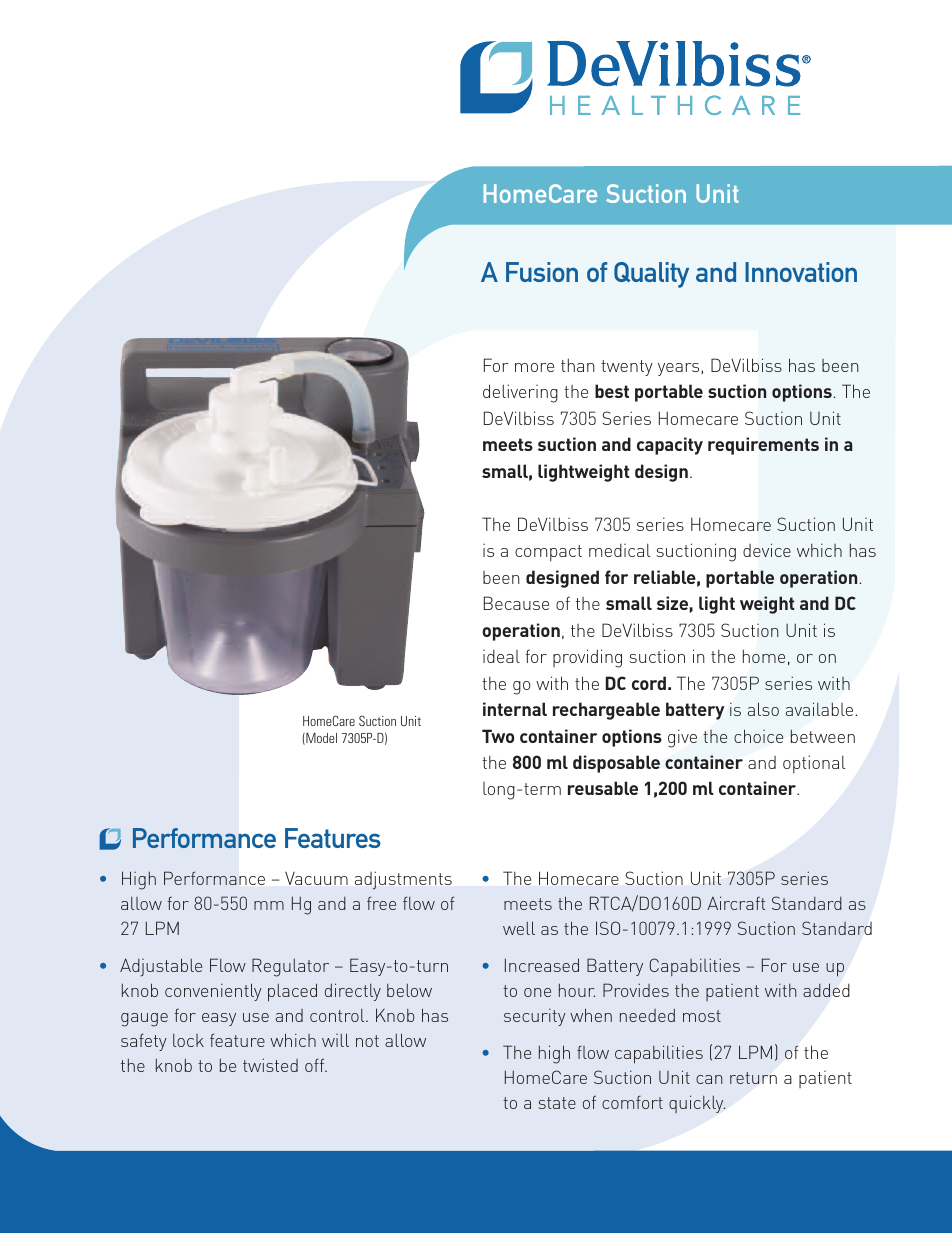  Describe the element at coordinates (515, 709) in the page. I see `internal` at that location.
